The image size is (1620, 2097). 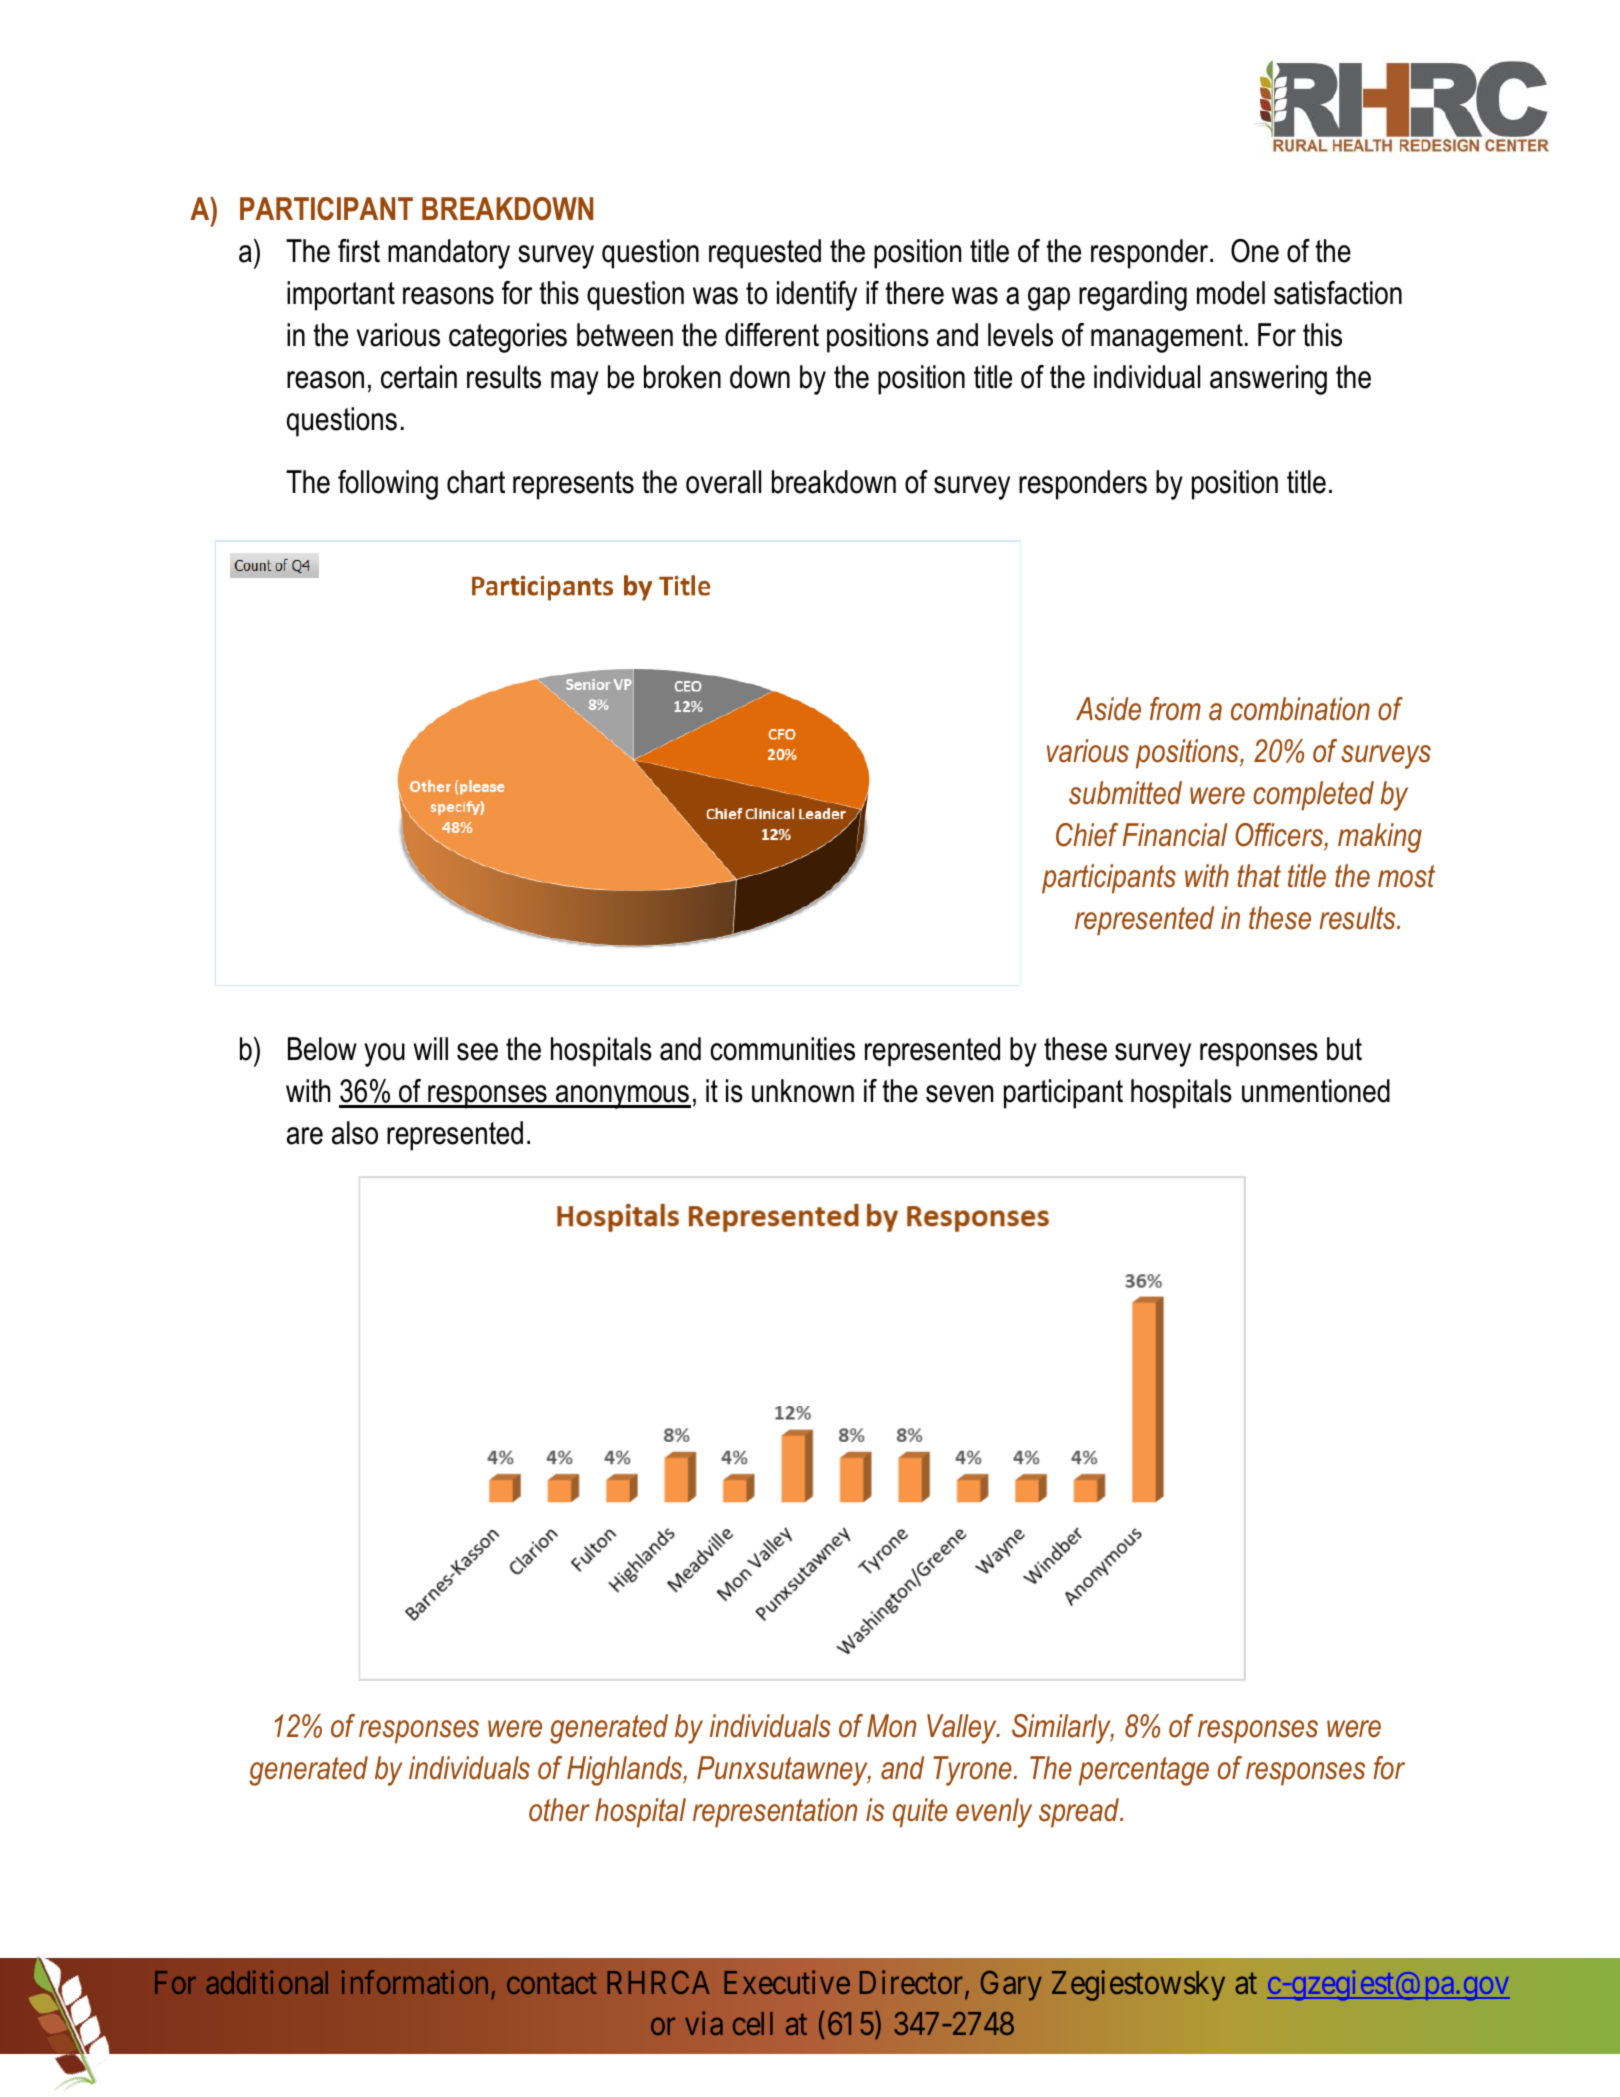 What do you see at coordinates (1231, 293) in the screenshot?
I see `model` at bounding box center [1231, 293].
